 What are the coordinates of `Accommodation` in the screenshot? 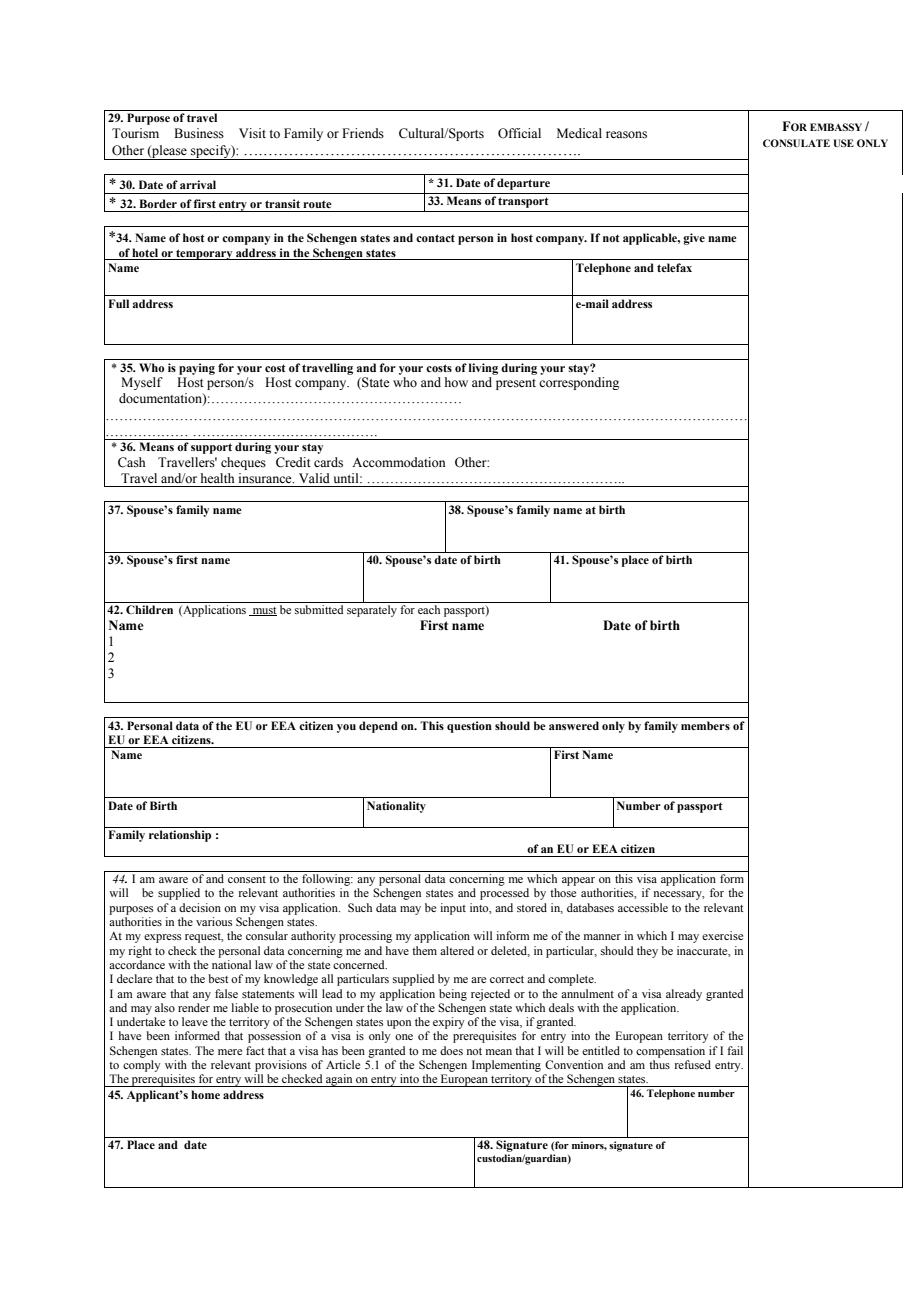 It's located at (399, 462).
